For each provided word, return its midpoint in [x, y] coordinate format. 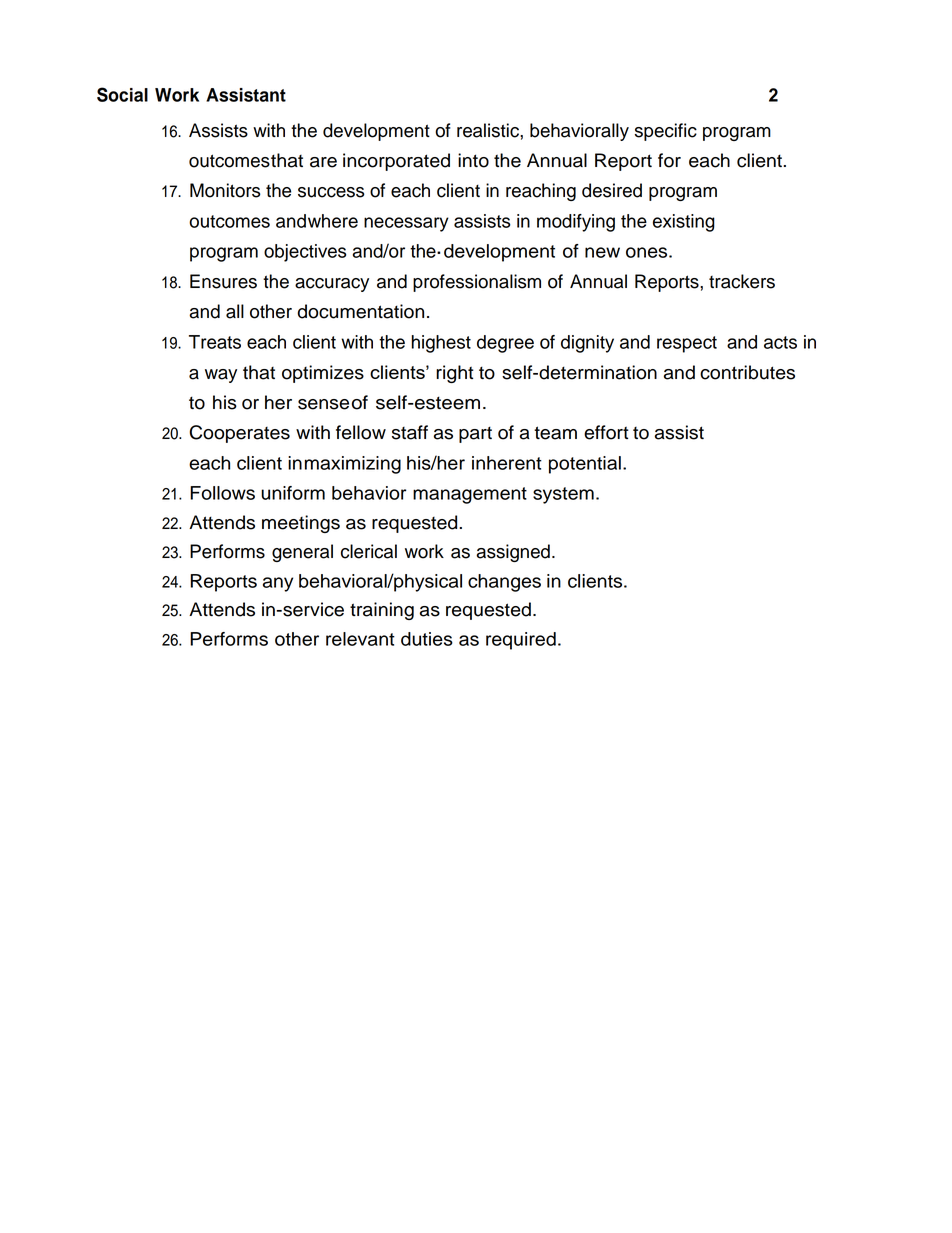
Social [122, 94]
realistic [489, 130]
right [455, 374]
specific [666, 132]
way [221, 376]
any [278, 584]
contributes [747, 372]
